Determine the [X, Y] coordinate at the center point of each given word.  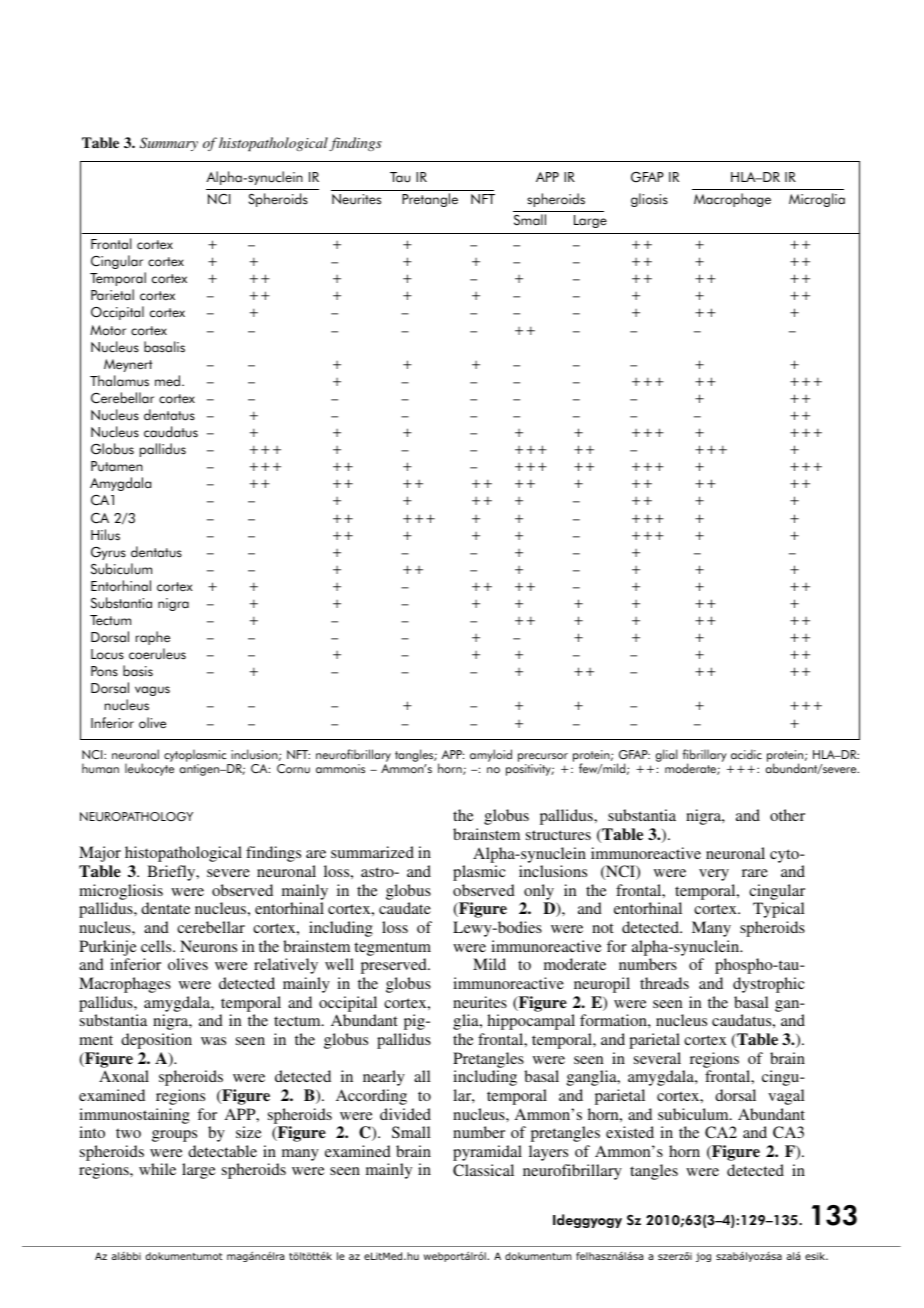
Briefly [172, 873]
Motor [108, 330]
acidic [746, 754]
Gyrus [108, 553]
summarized [372, 852]
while [157, 1169]
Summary [169, 144]
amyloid [491, 755]
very [714, 875]
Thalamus [119, 381]
